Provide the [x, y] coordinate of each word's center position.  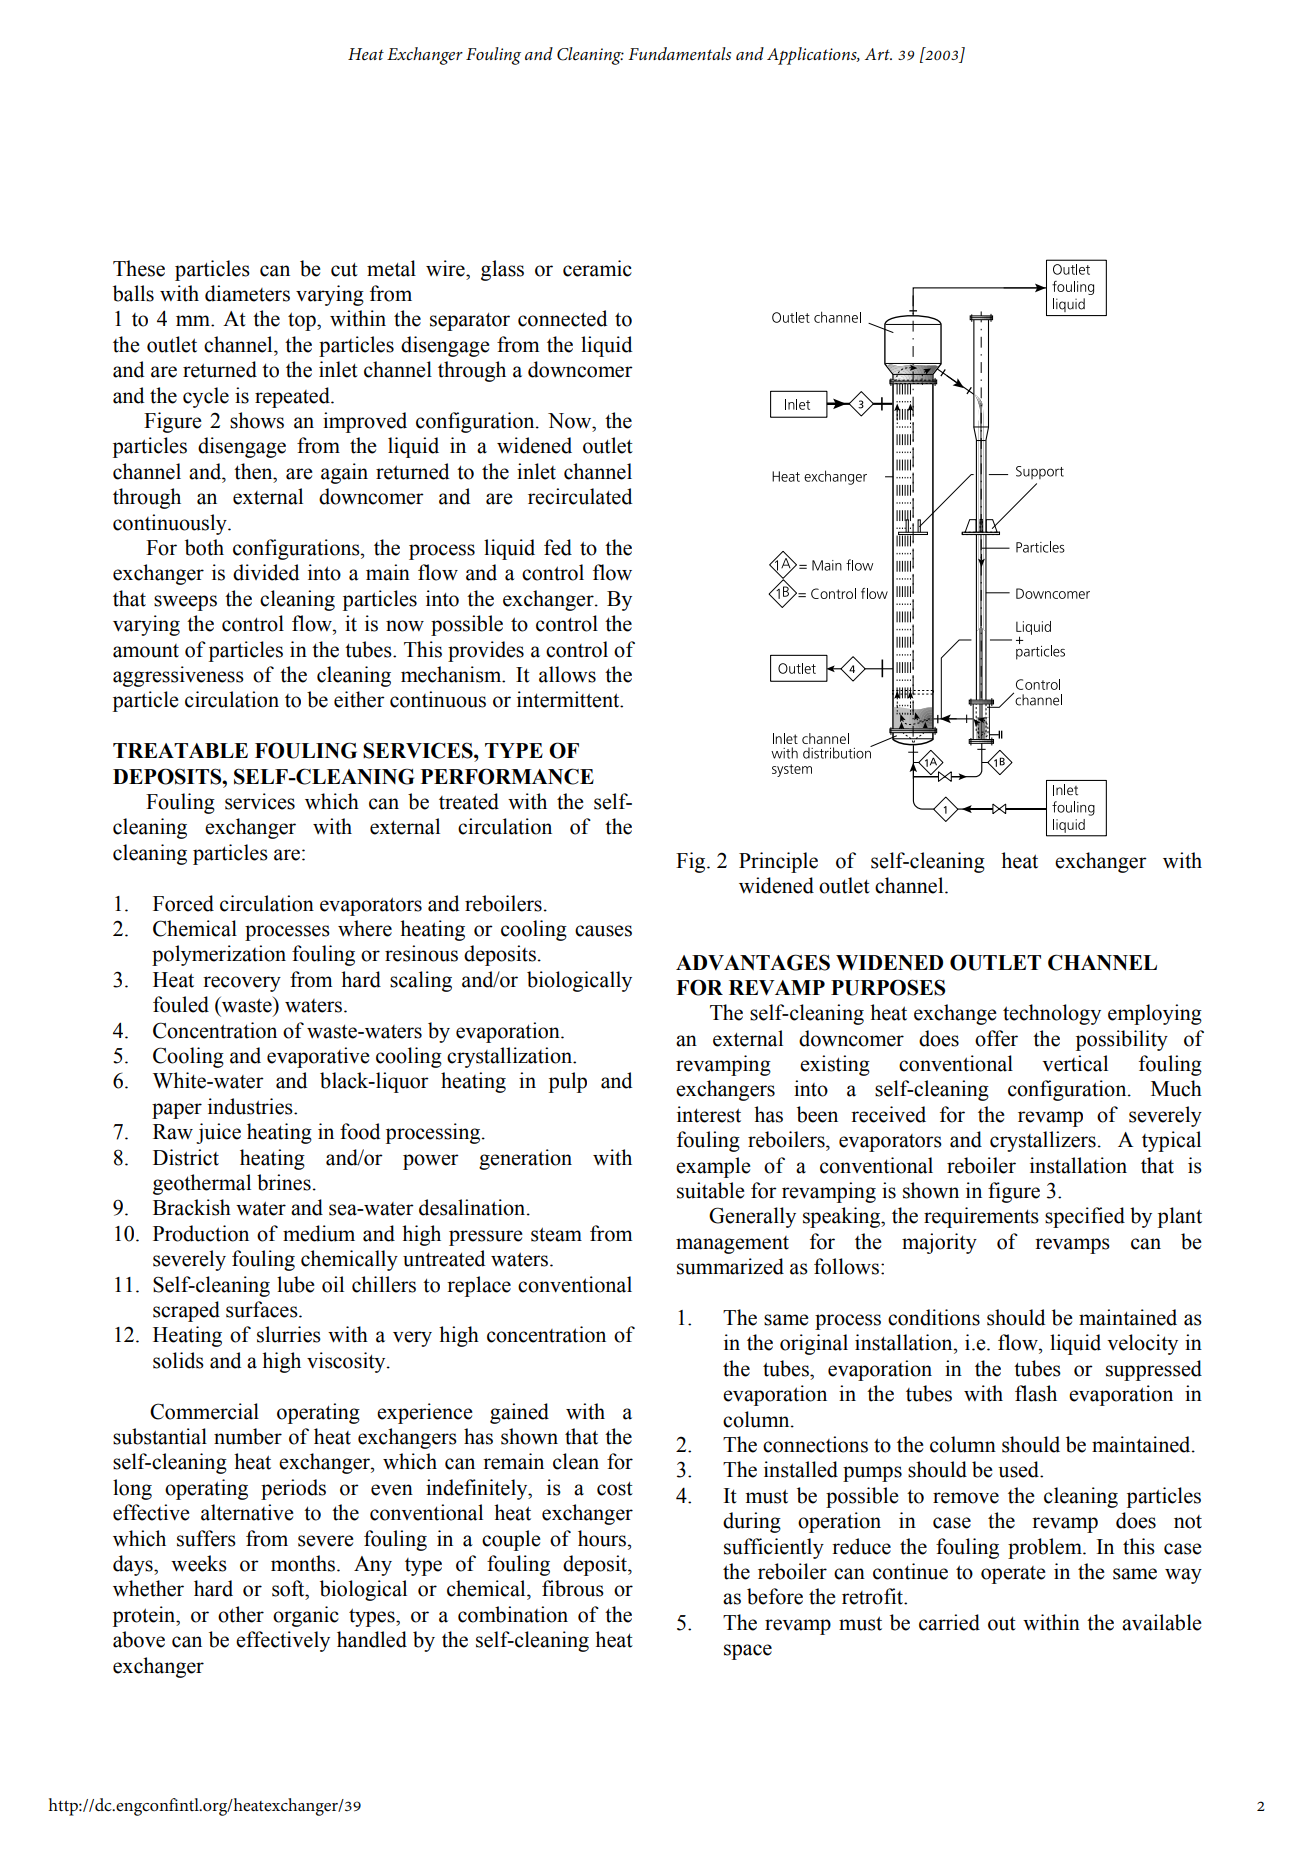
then [254, 471]
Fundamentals [679, 53]
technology [1052, 1014]
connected [562, 318]
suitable [711, 1190]
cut [344, 269]
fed [558, 547]
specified [1085, 1217]
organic [306, 1616]
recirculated [580, 496]
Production [201, 1233]
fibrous [573, 1588]
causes [603, 931]
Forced [183, 903]
